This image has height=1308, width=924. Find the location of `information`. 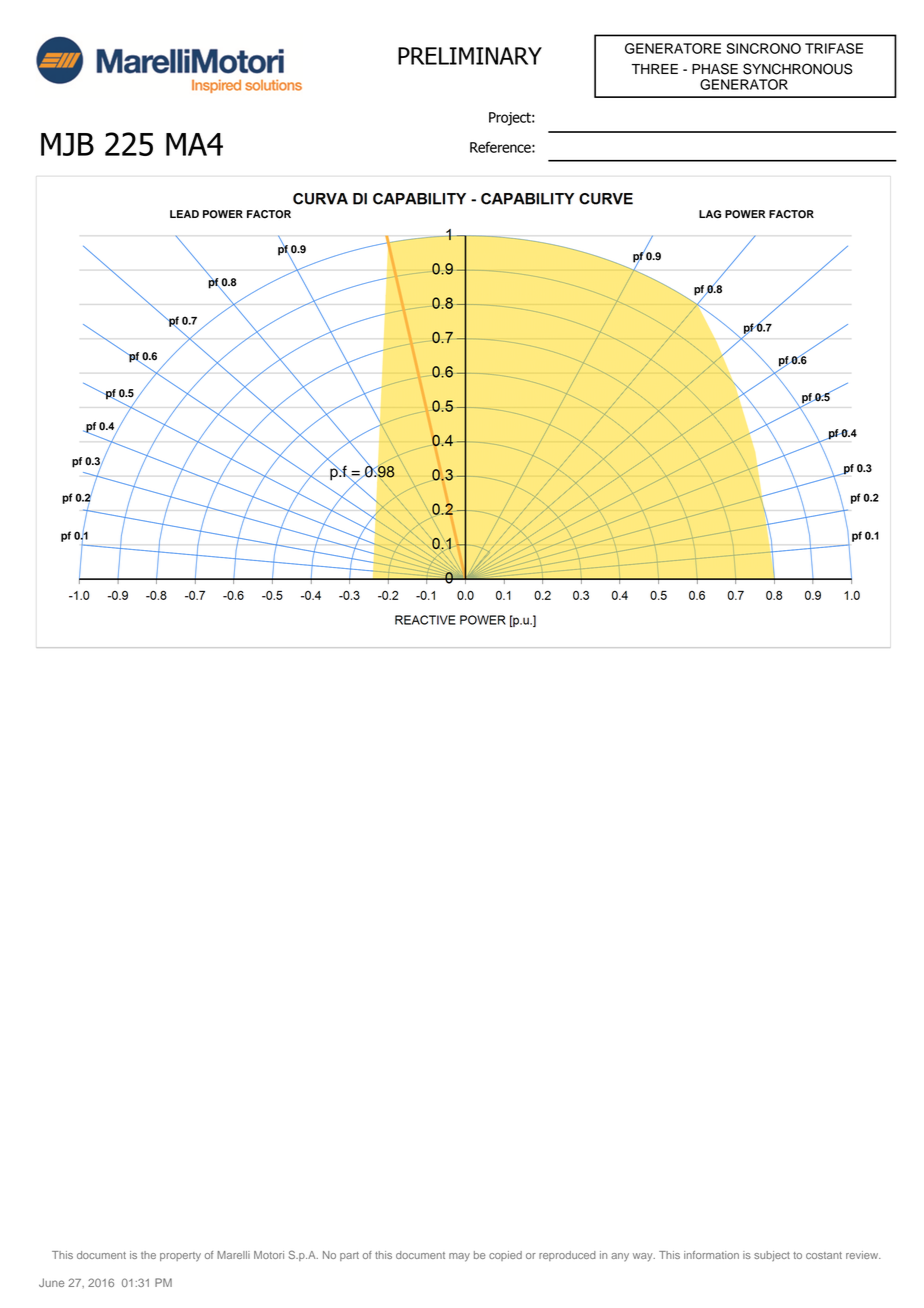

information is located at coordinates (711, 1255).
